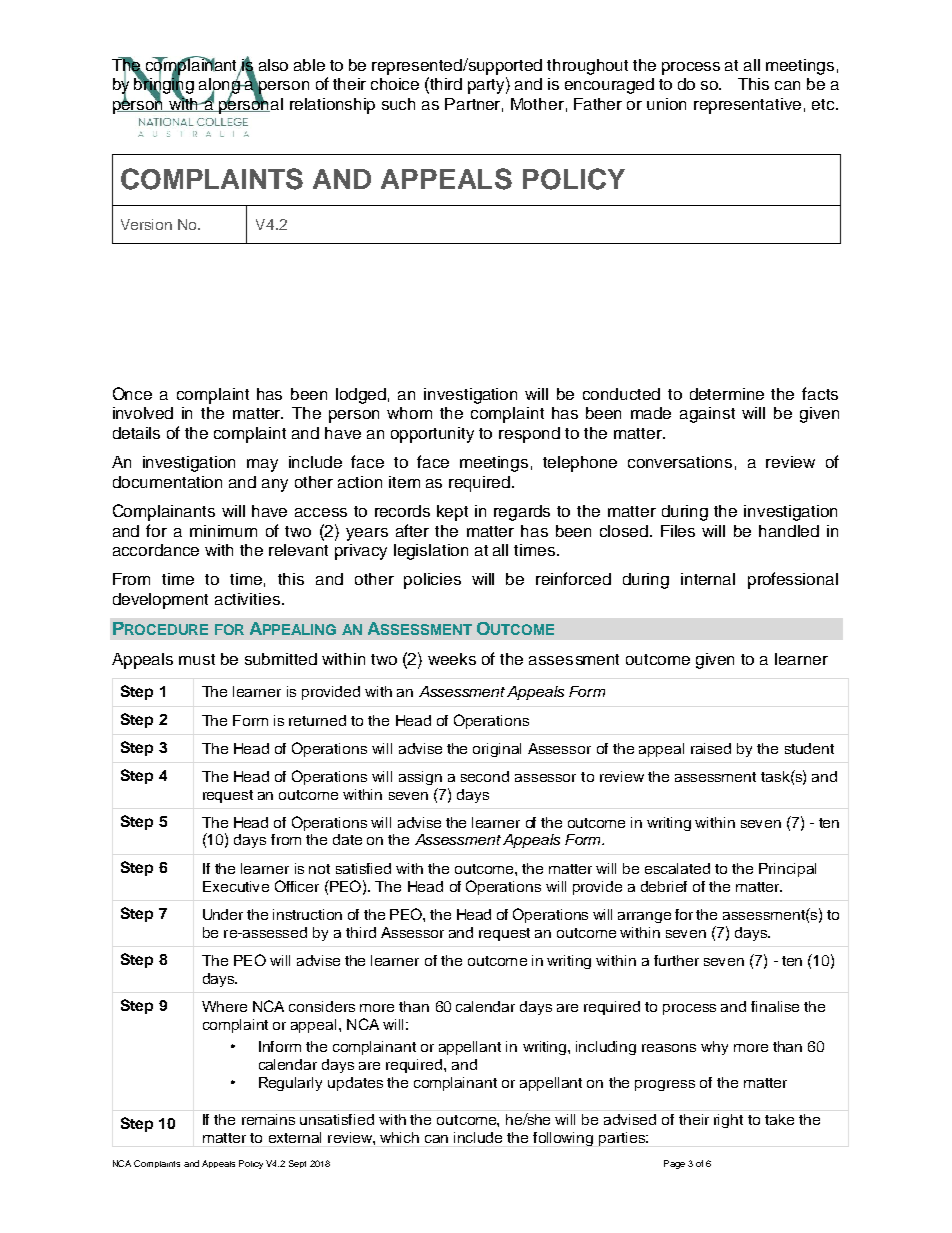 Image resolution: width=952 pixels, height=1233 pixels. Describe the element at coordinates (452, 513) in the document. I see `kept` at that location.
